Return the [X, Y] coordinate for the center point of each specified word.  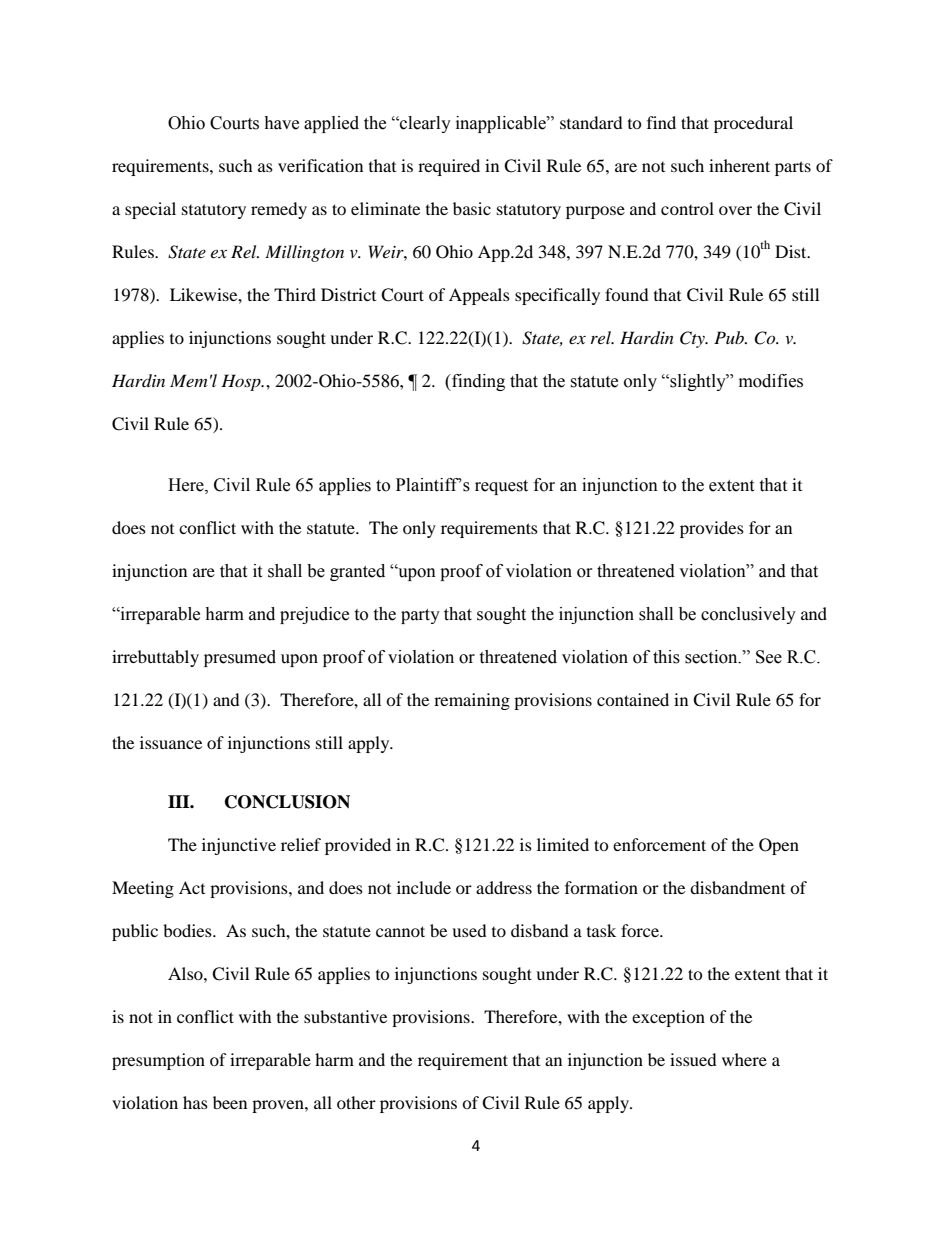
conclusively [748, 615]
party [420, 616]
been [230, 1102]
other [356, 1102]
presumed [240, 658]
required [449, 167]
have [281, 123]
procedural [753, 124]
